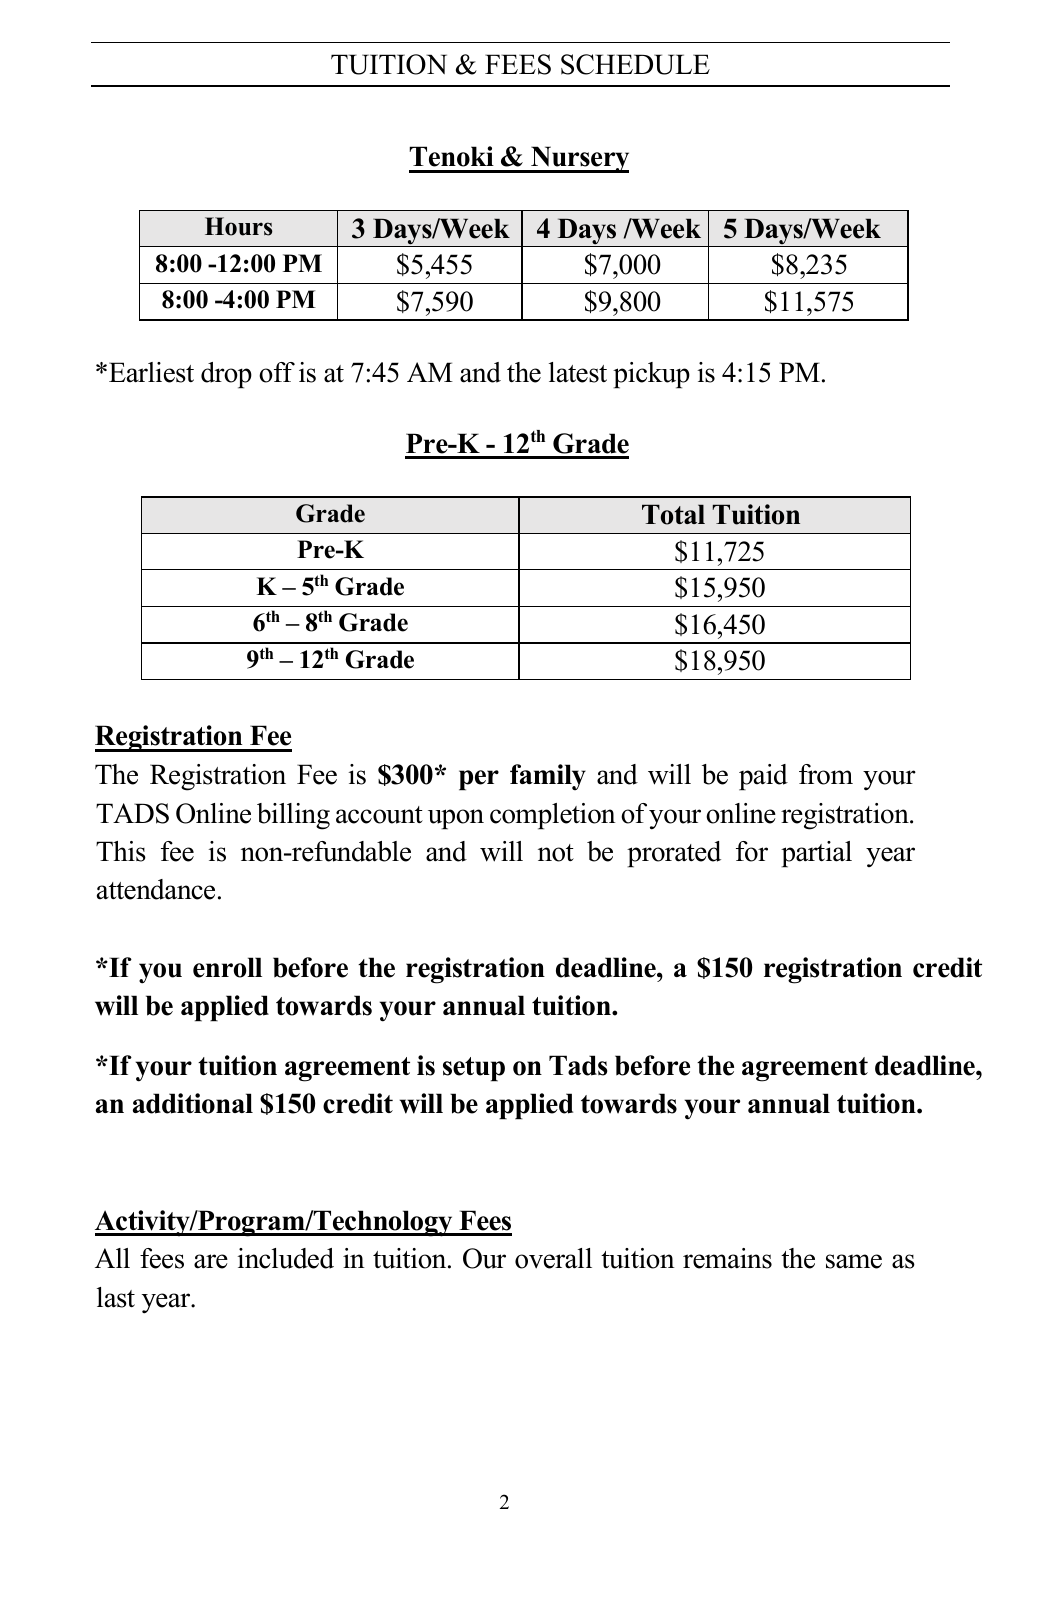 The width and height of the page is (1041, 1609). I want to click on partial, so click(816, 854).
